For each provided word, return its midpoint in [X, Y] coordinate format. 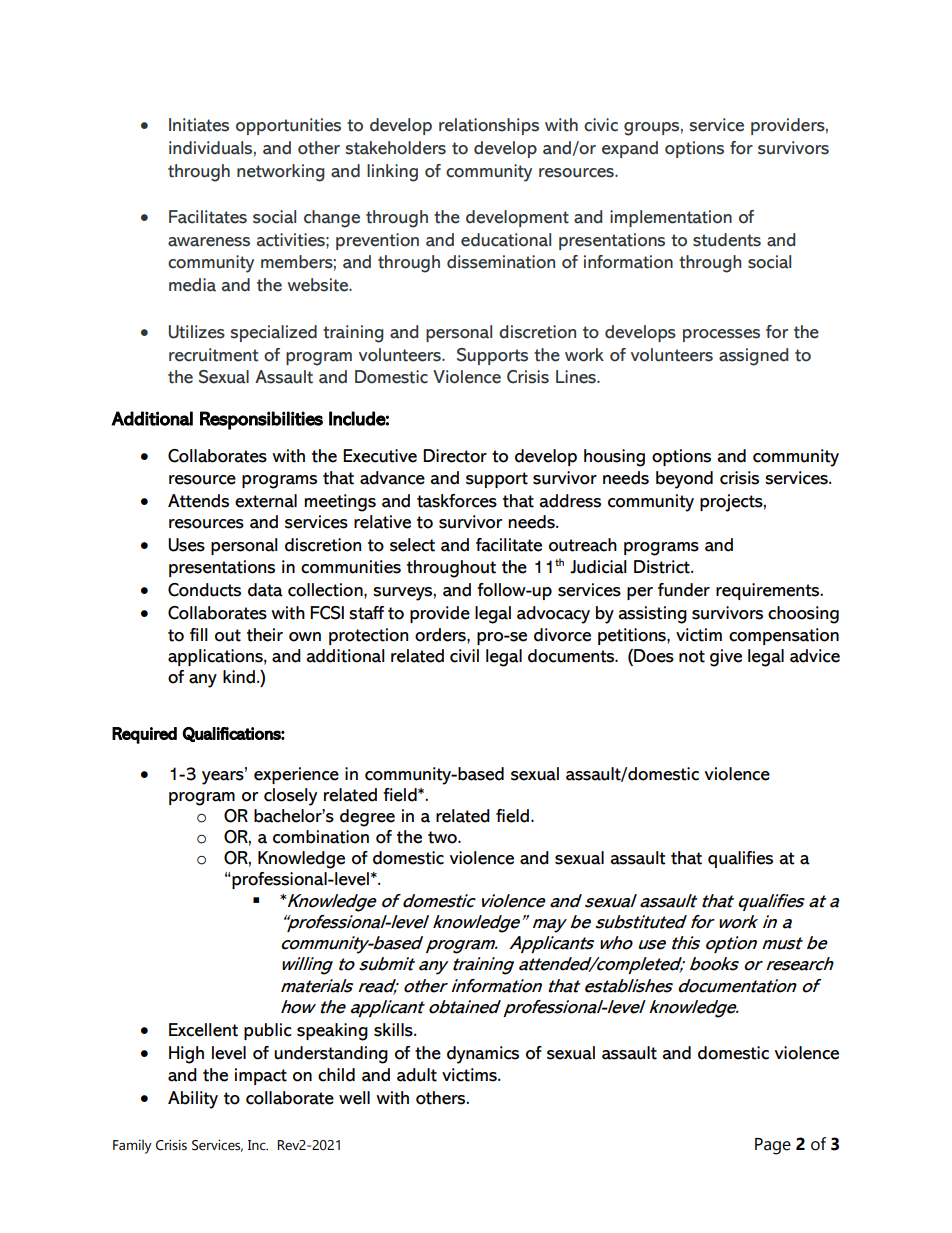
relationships [489, 126]
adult [417, 1075]
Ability [193, 1100]
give [726, 658]
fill [199, 634]
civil [464, 656]
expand [630, 149]
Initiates [199, 125]
